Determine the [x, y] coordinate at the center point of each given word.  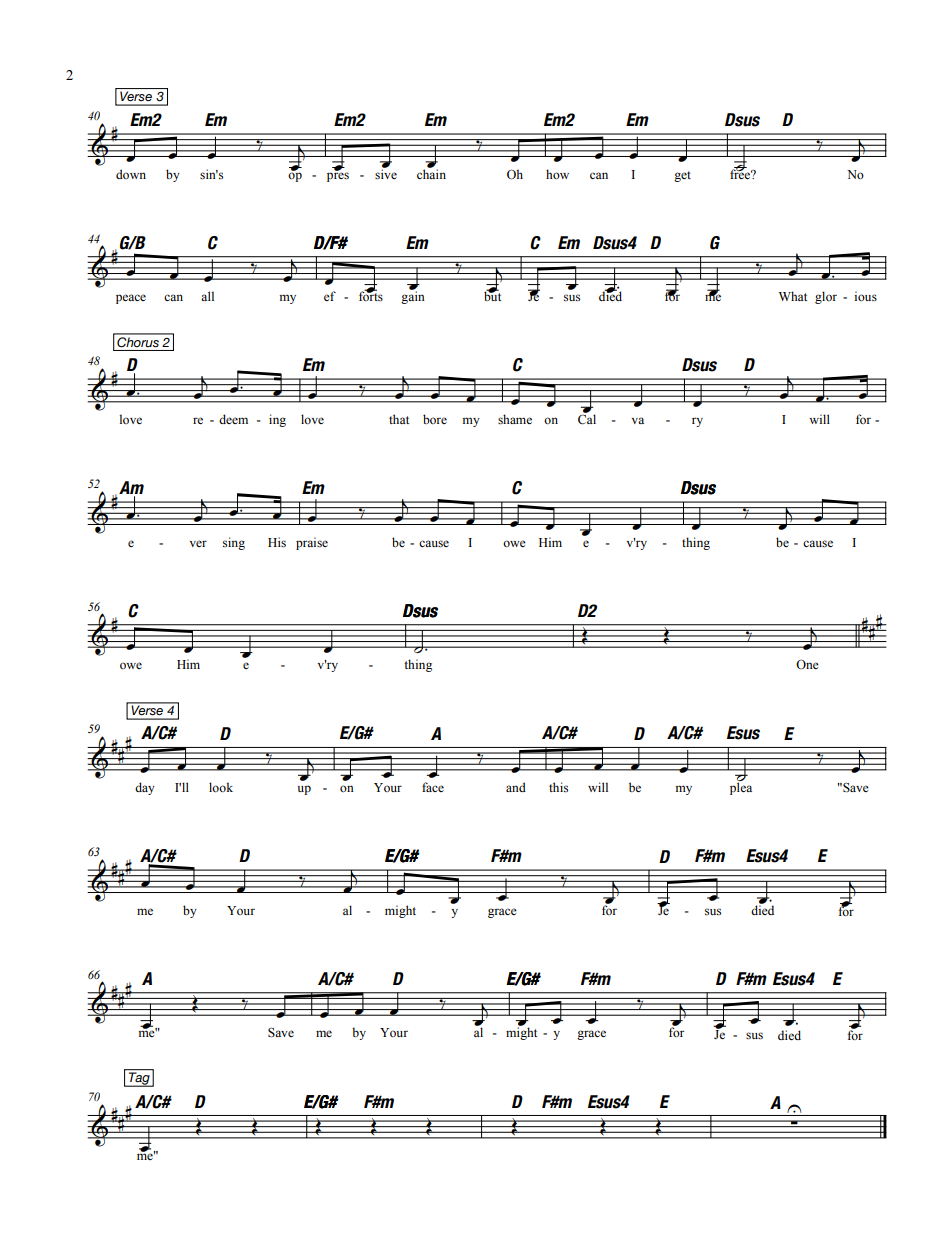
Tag [139, 1079]
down [131, 174]
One [807, 664]
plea [741, 788]
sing [234, 543]
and [516, 787]
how [557, 174]
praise [312, 543]
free [741, 173]
